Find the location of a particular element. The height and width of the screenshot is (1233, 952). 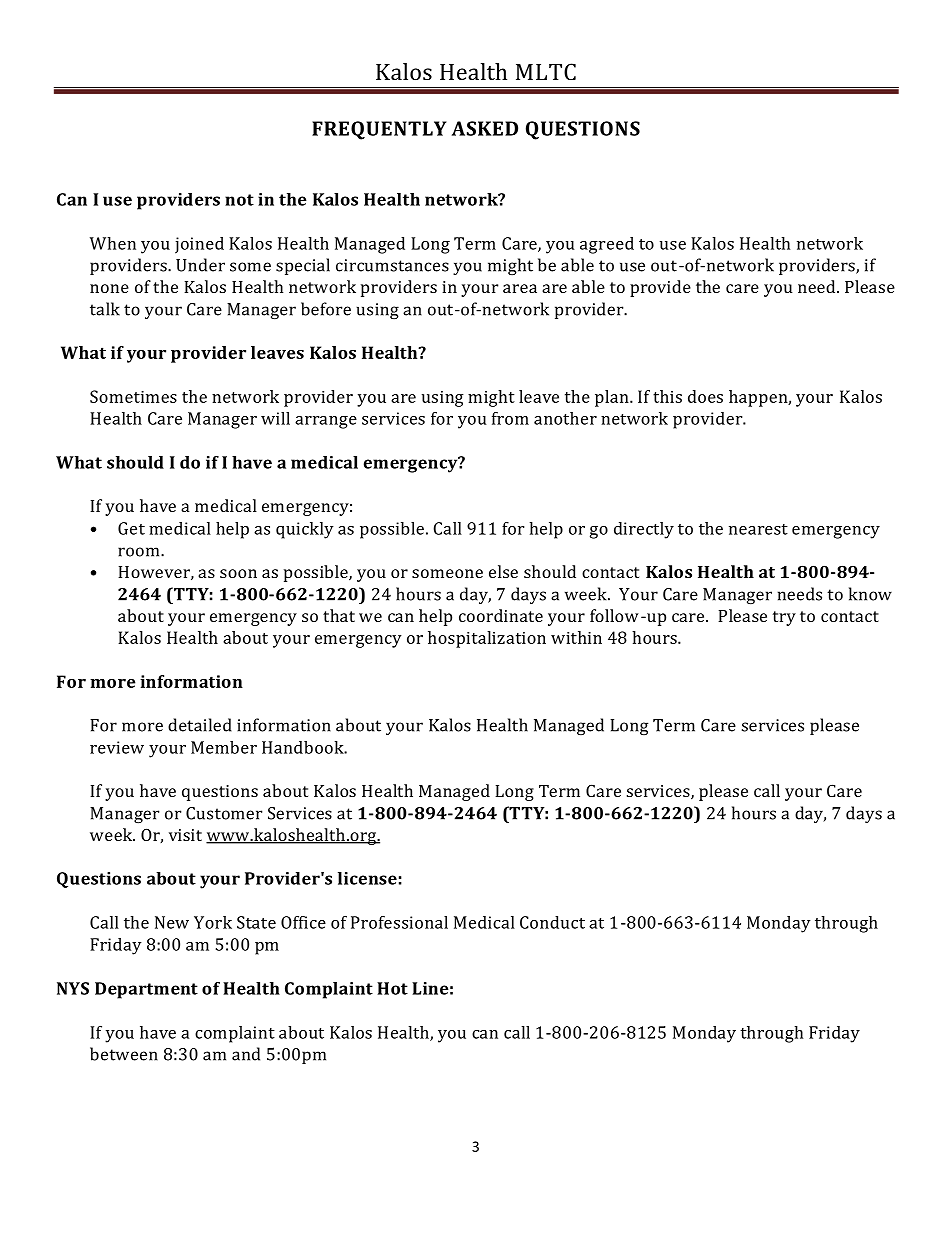

else is located at coordinates (503, 571).
